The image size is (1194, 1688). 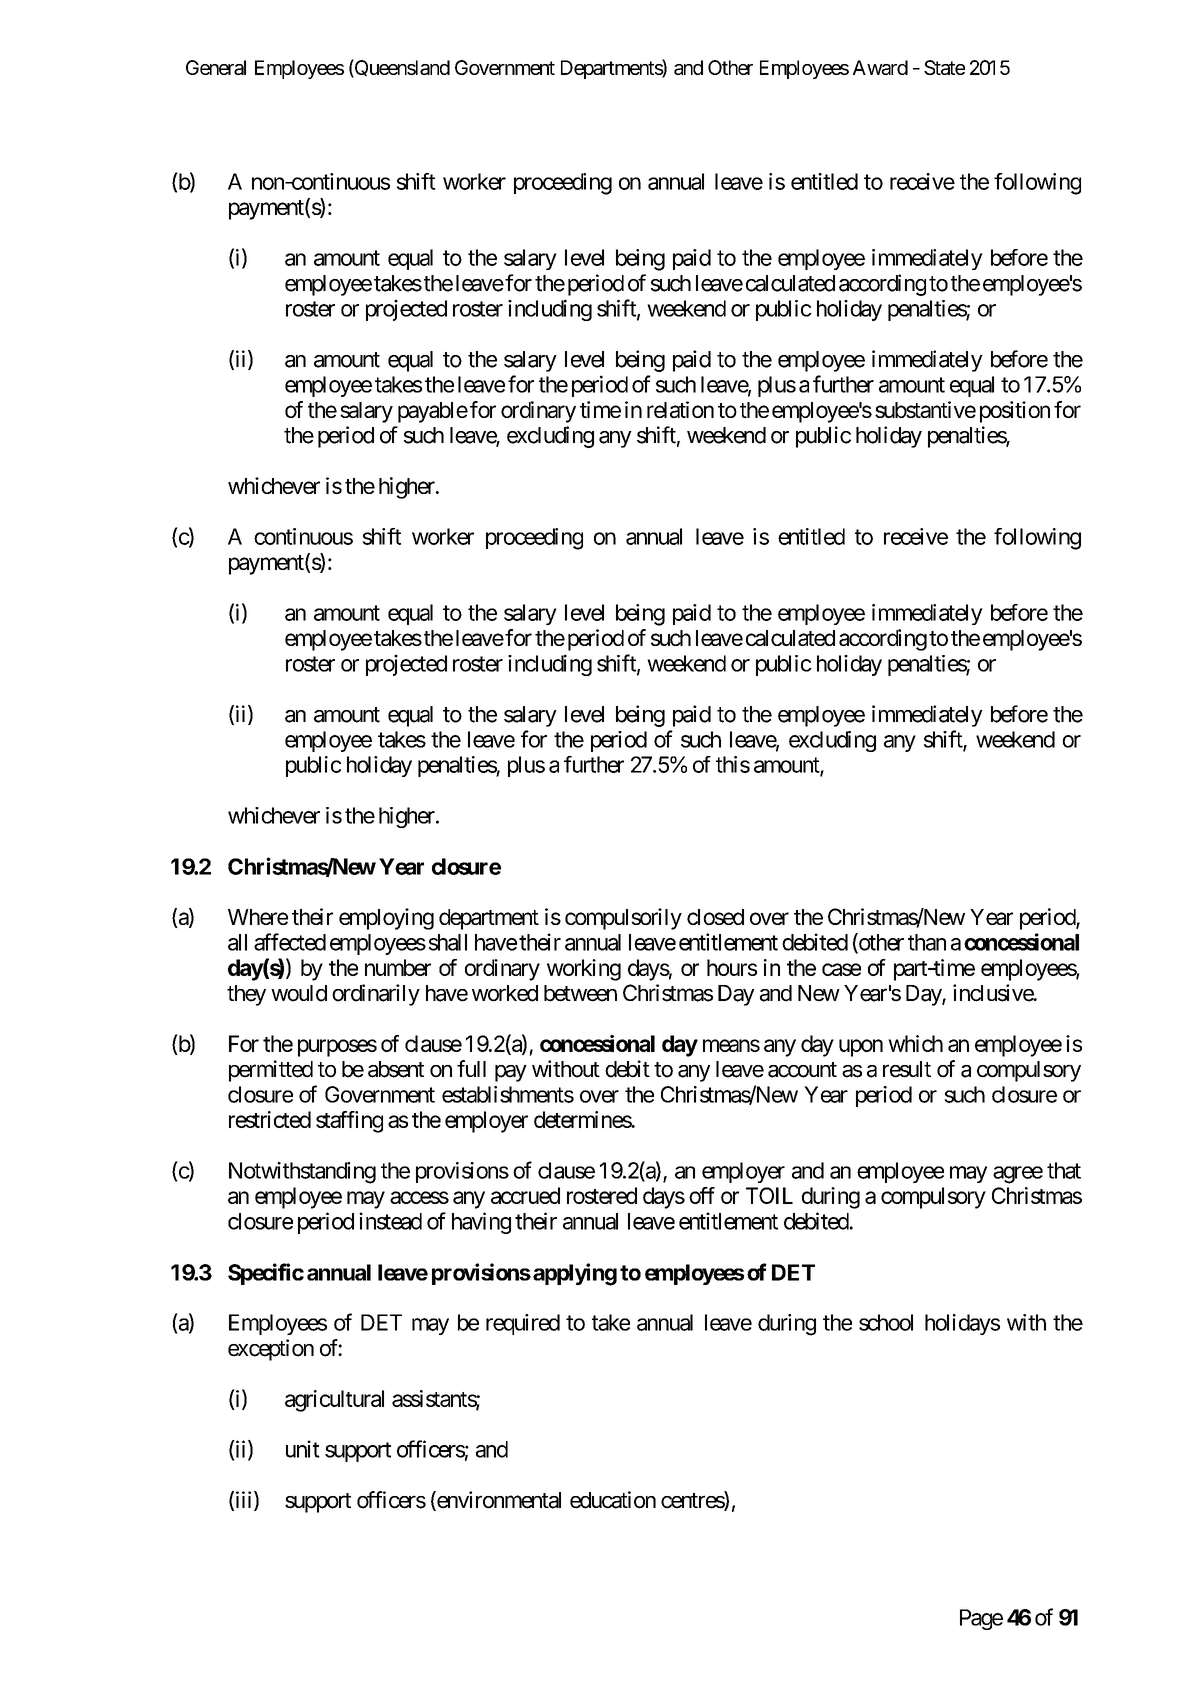 I want to click on Award, so click(x=880, y=67).
